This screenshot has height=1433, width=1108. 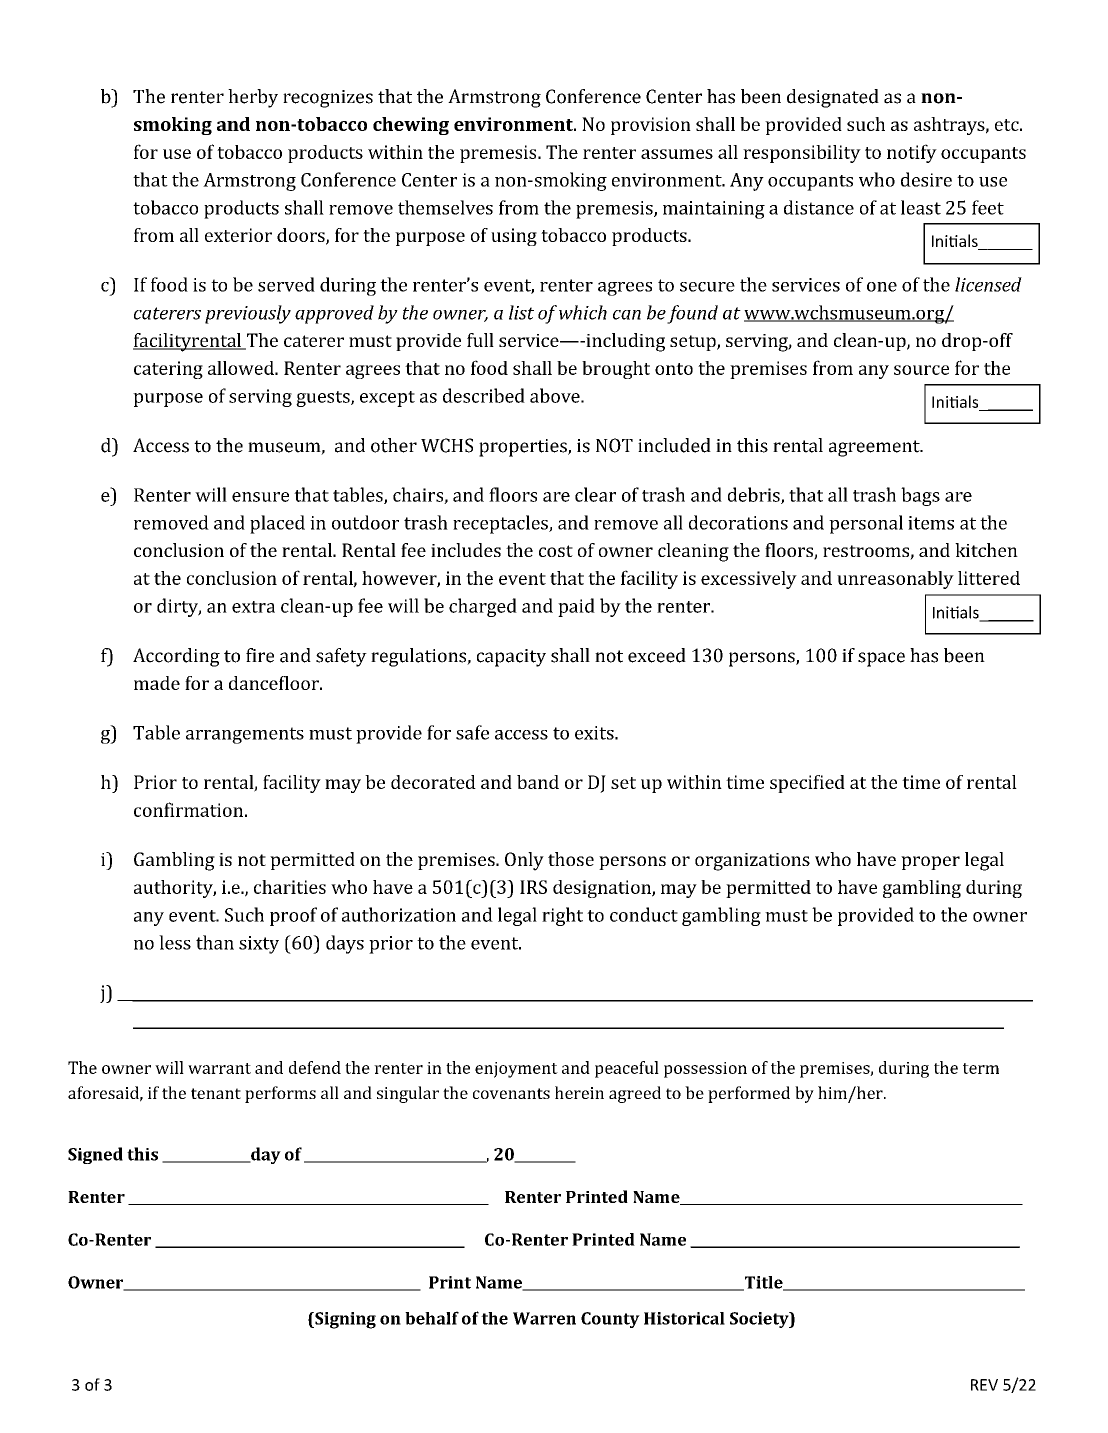 I want to click on Signing, so click(x=344, y=1320).
